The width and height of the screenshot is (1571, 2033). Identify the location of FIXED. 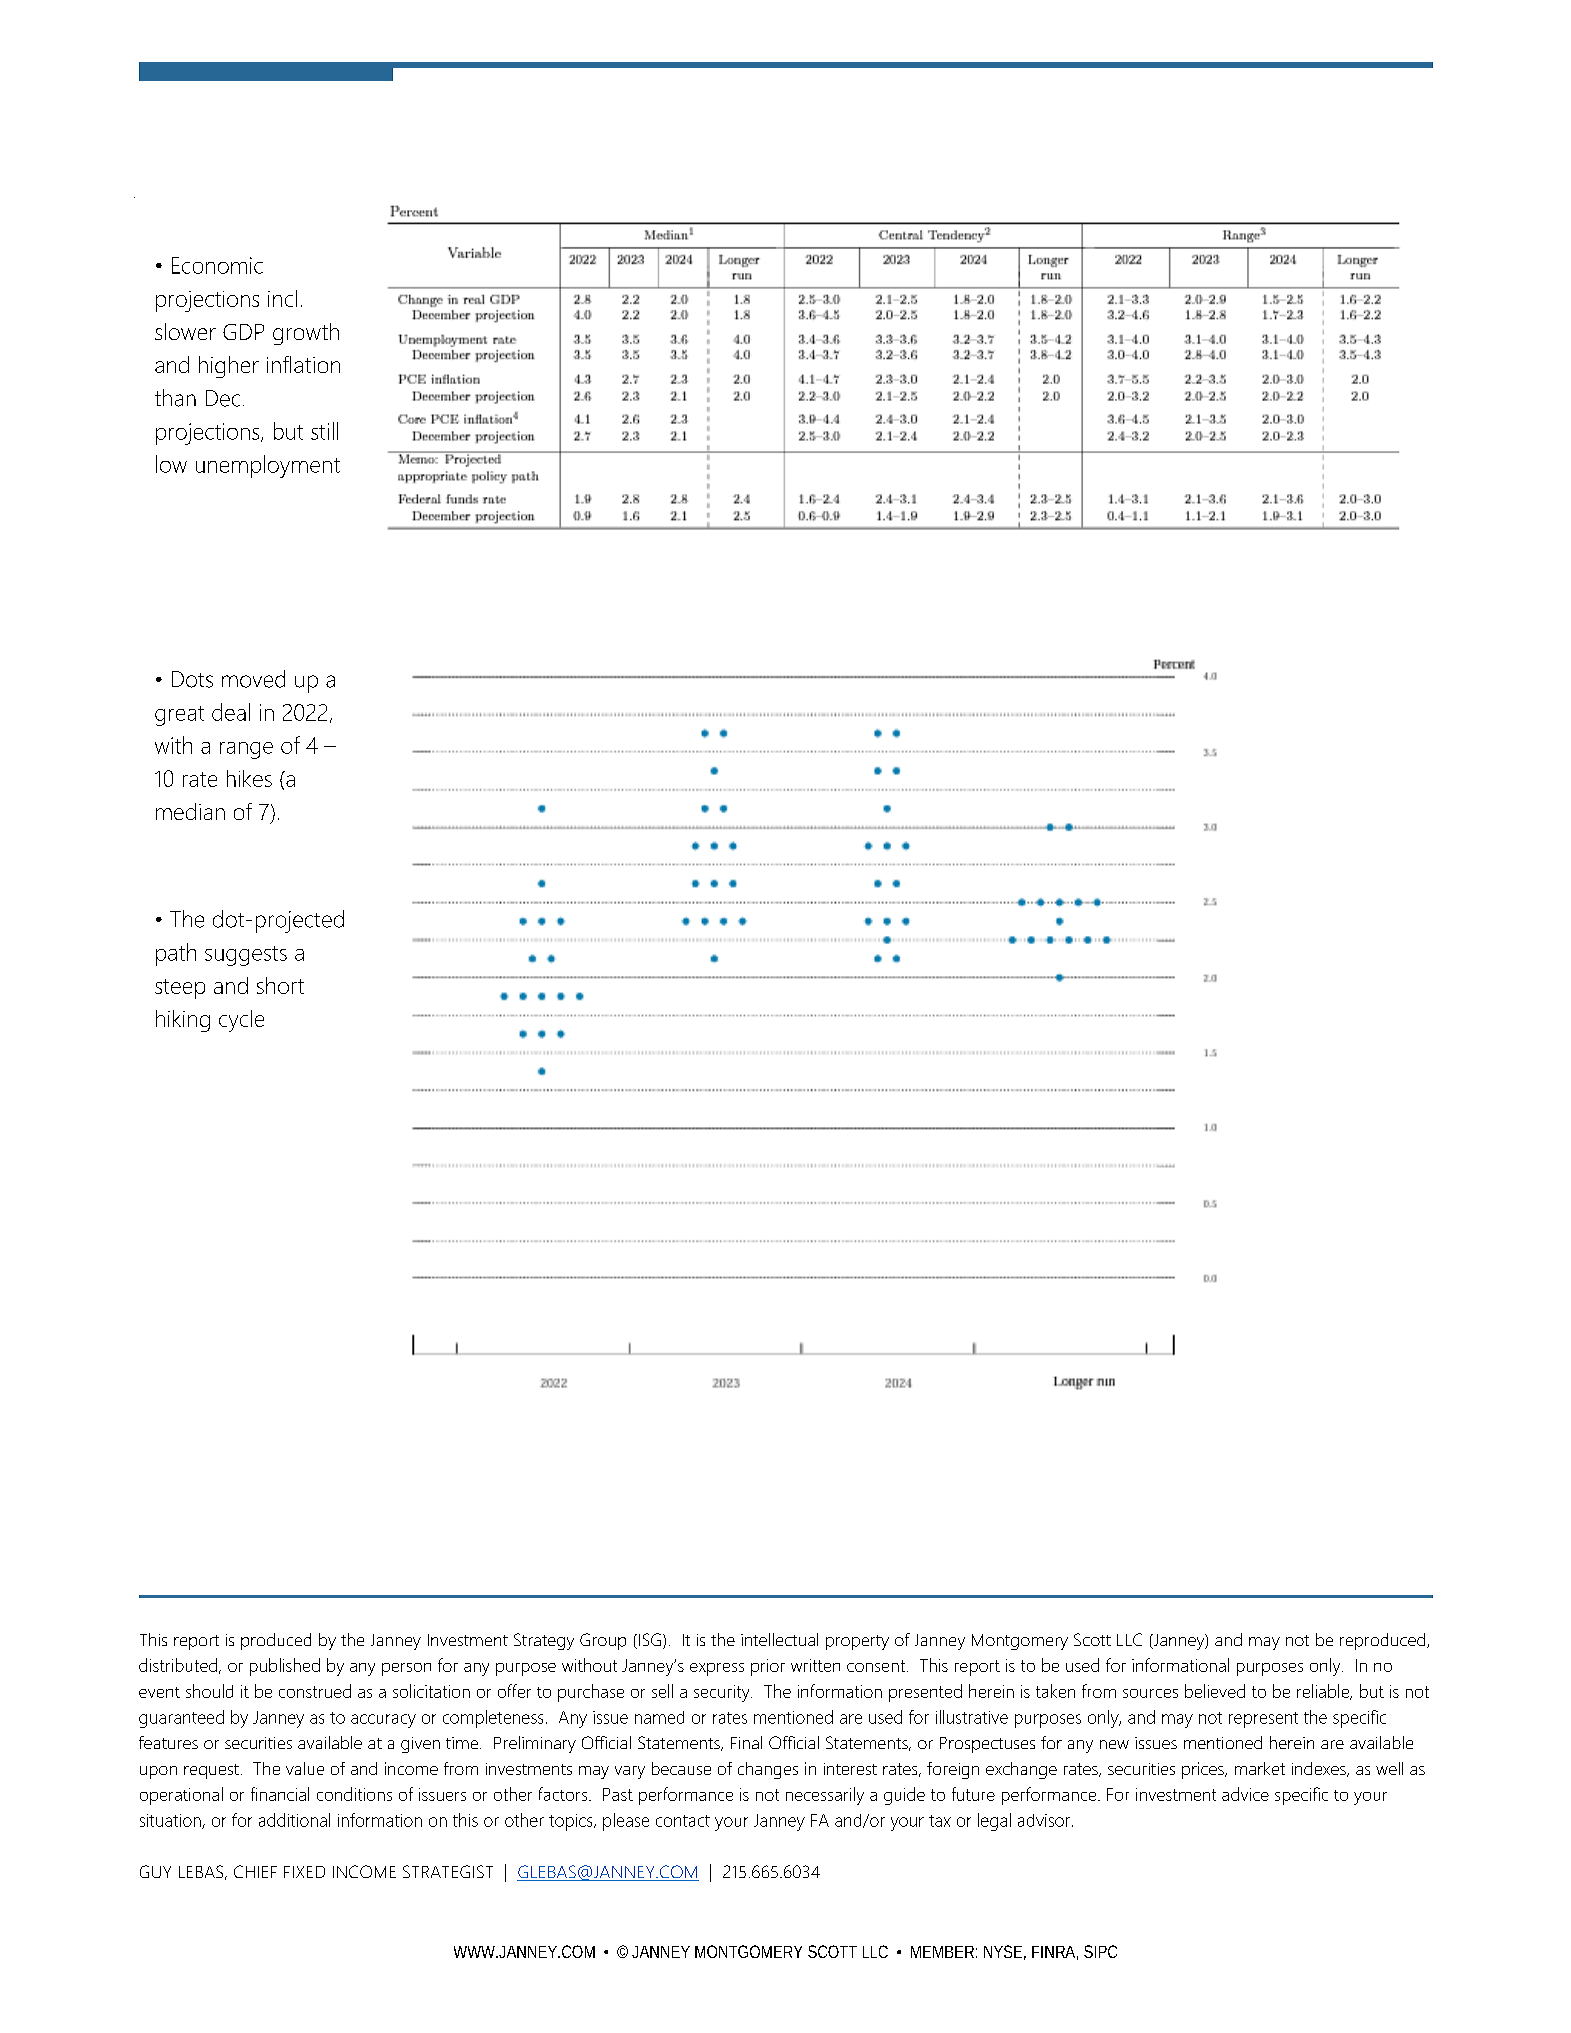
(304, 1872).
